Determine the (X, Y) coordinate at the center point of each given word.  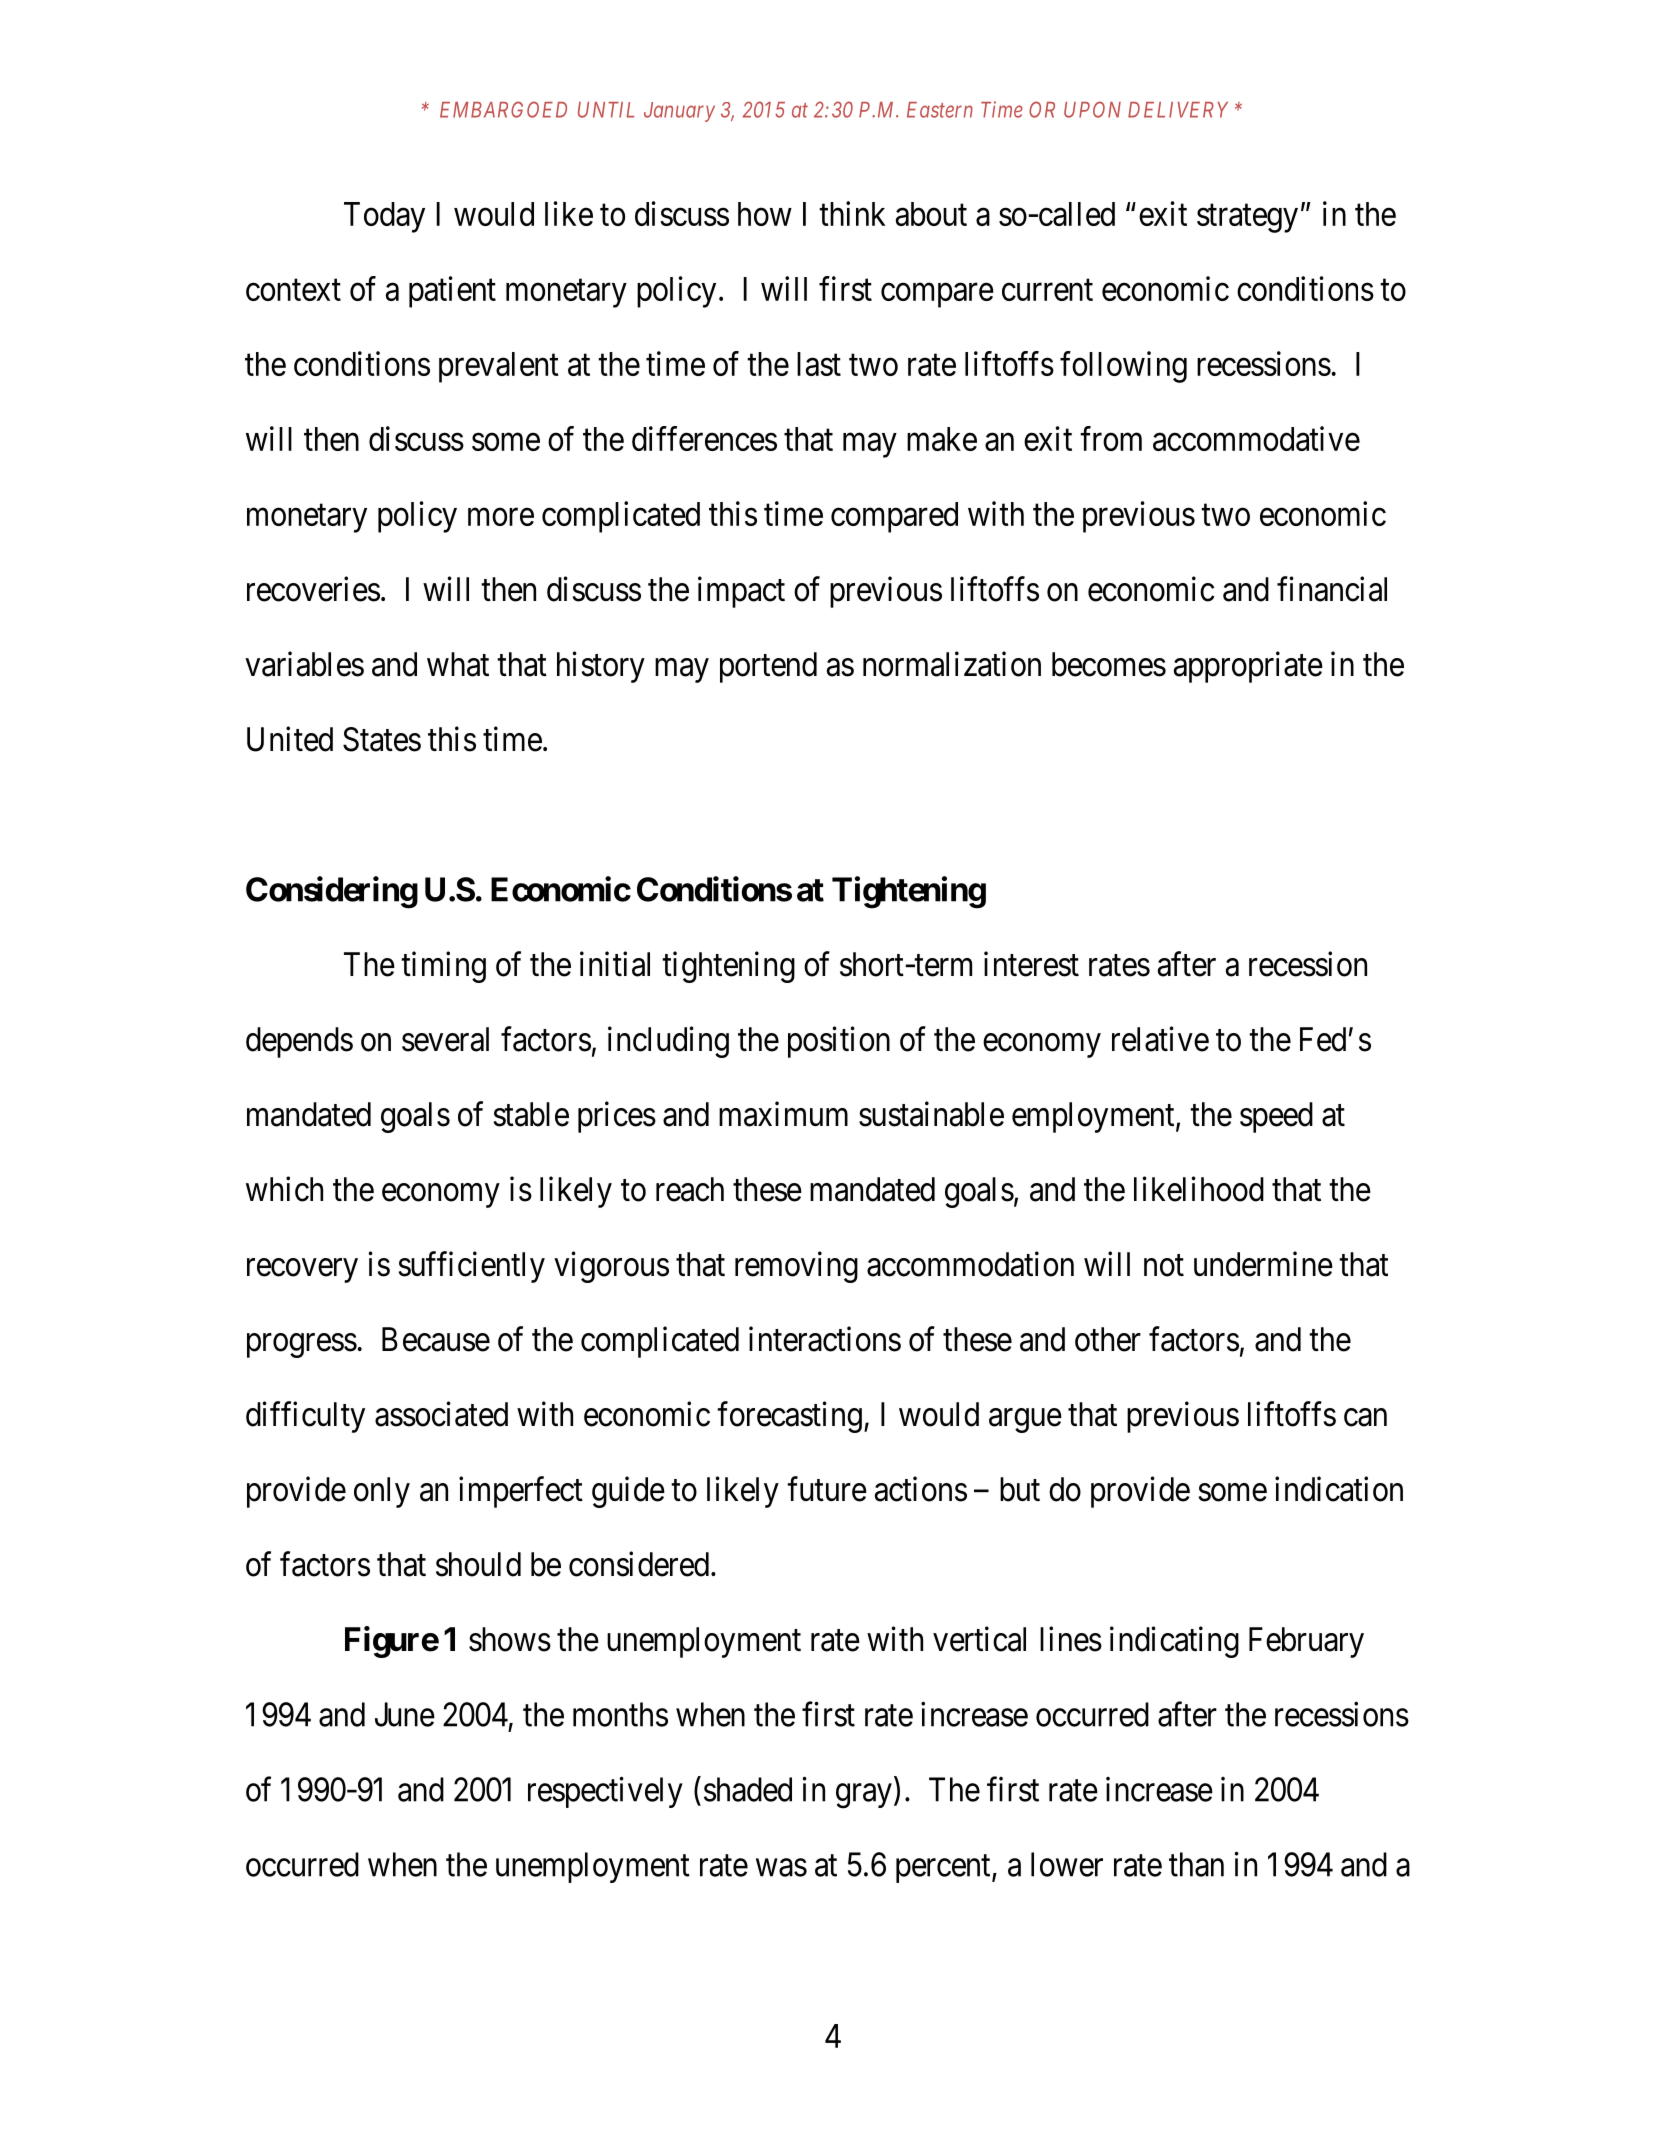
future (827, 1489)
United (290, 739)
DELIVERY (1178, 110)
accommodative (1256, 438)
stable (531, 1114)
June (405, 1714)
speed (1276, 1117)
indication (1339, 1489)
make (942, 439)
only (382, 1492)
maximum (783, 1114)
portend (768, 667)
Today (384, 217)
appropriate (1248, 667)
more (501, 517)
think (852, 213)
